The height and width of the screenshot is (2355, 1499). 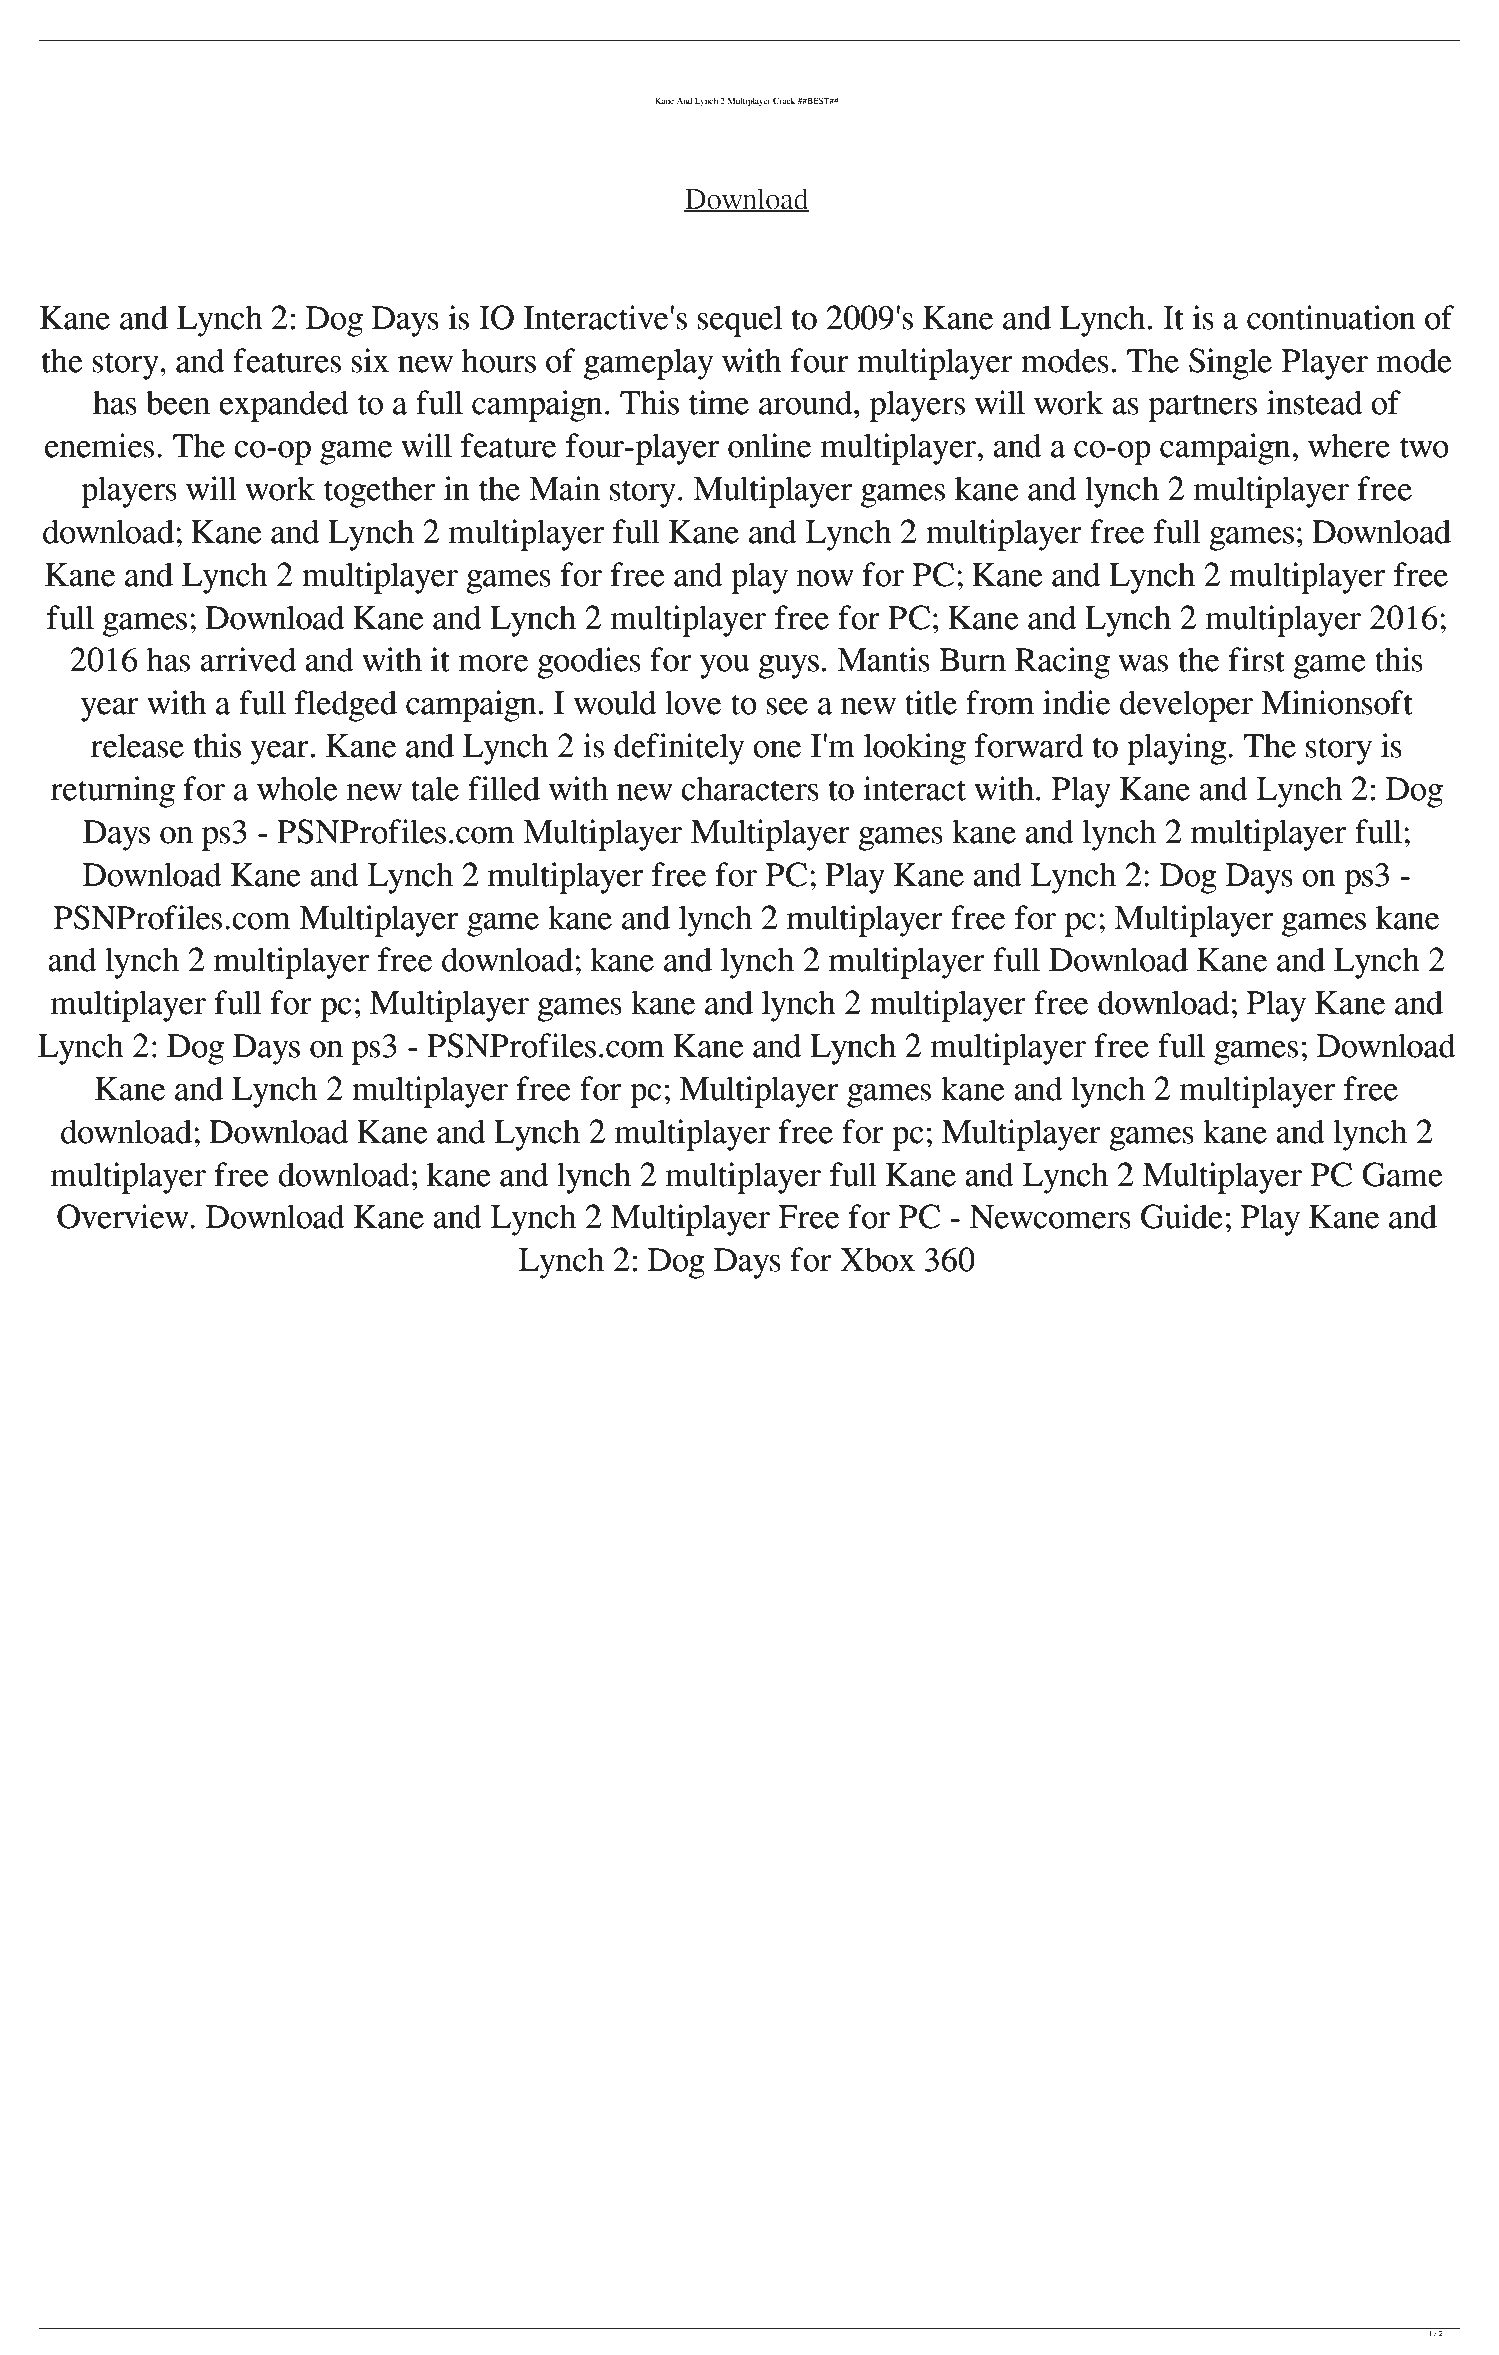 I want to click on guys, so click(x=788, y=667).
